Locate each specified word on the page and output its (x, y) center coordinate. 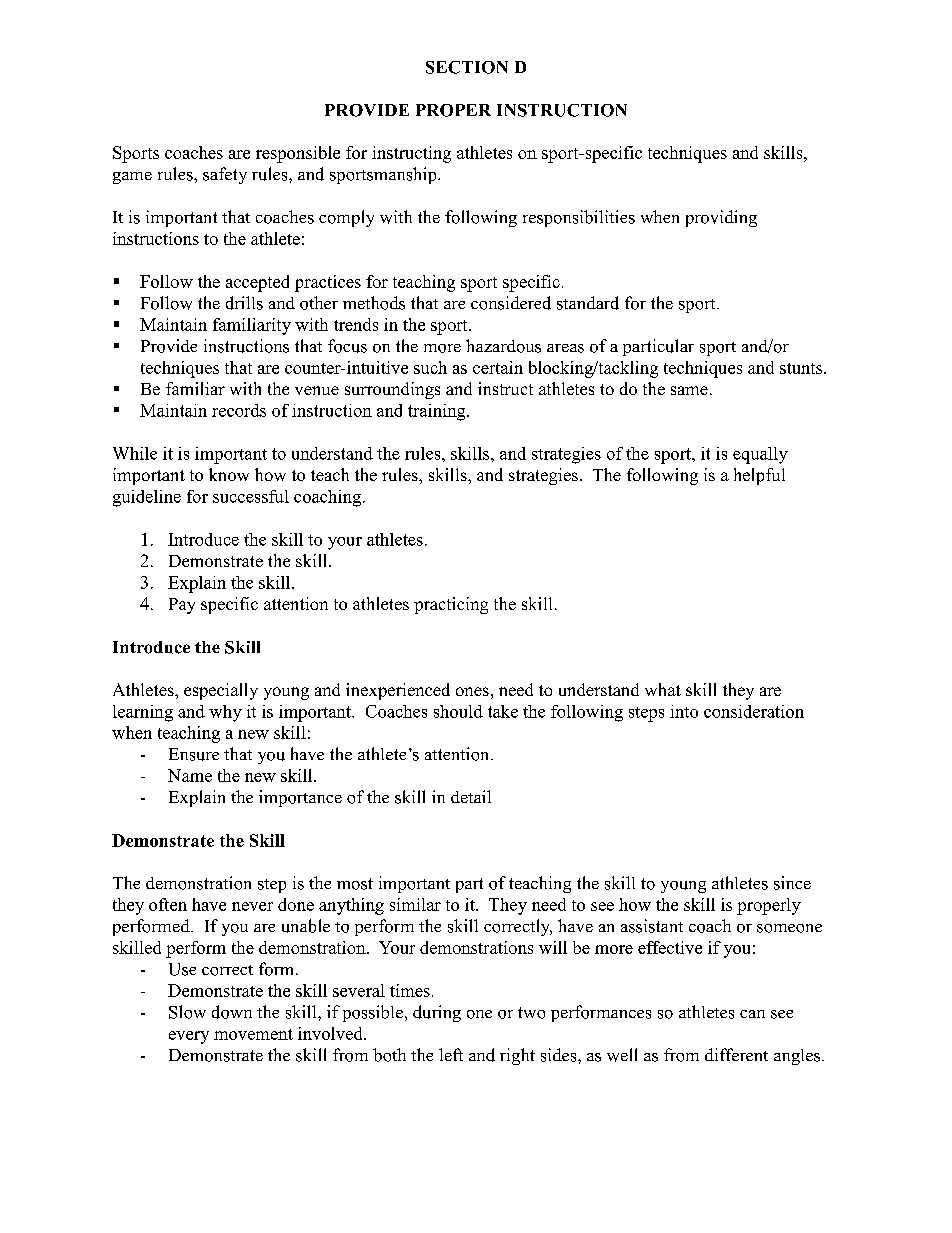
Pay (182, 606)
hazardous (503, 346)
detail (471, 796)
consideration (754, 711)
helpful (759, 476)
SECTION (467, 67)
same (689, 390)
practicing (451, 605)
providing (721, 218)
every (189, 1037)
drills (244, 303)
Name (190, 775)
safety (225, 175)
